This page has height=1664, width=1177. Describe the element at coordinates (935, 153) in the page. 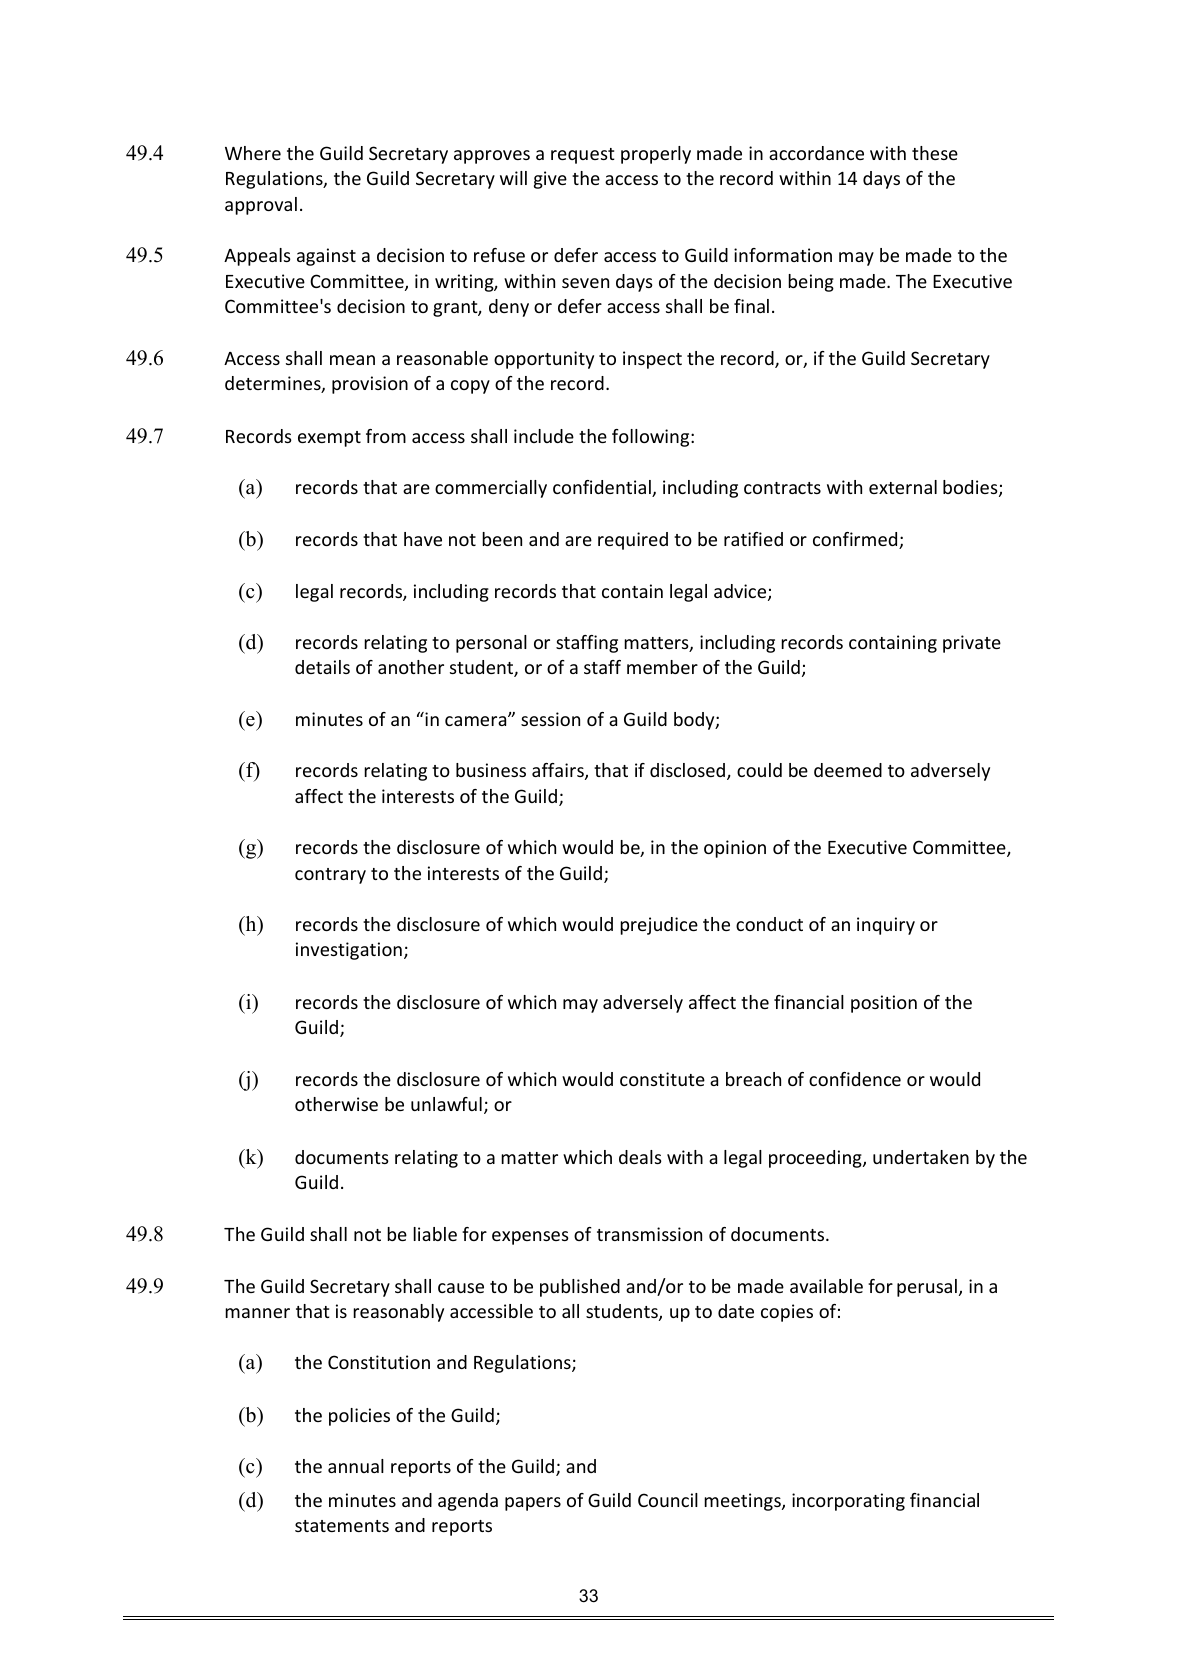

I see `these` at that location.
